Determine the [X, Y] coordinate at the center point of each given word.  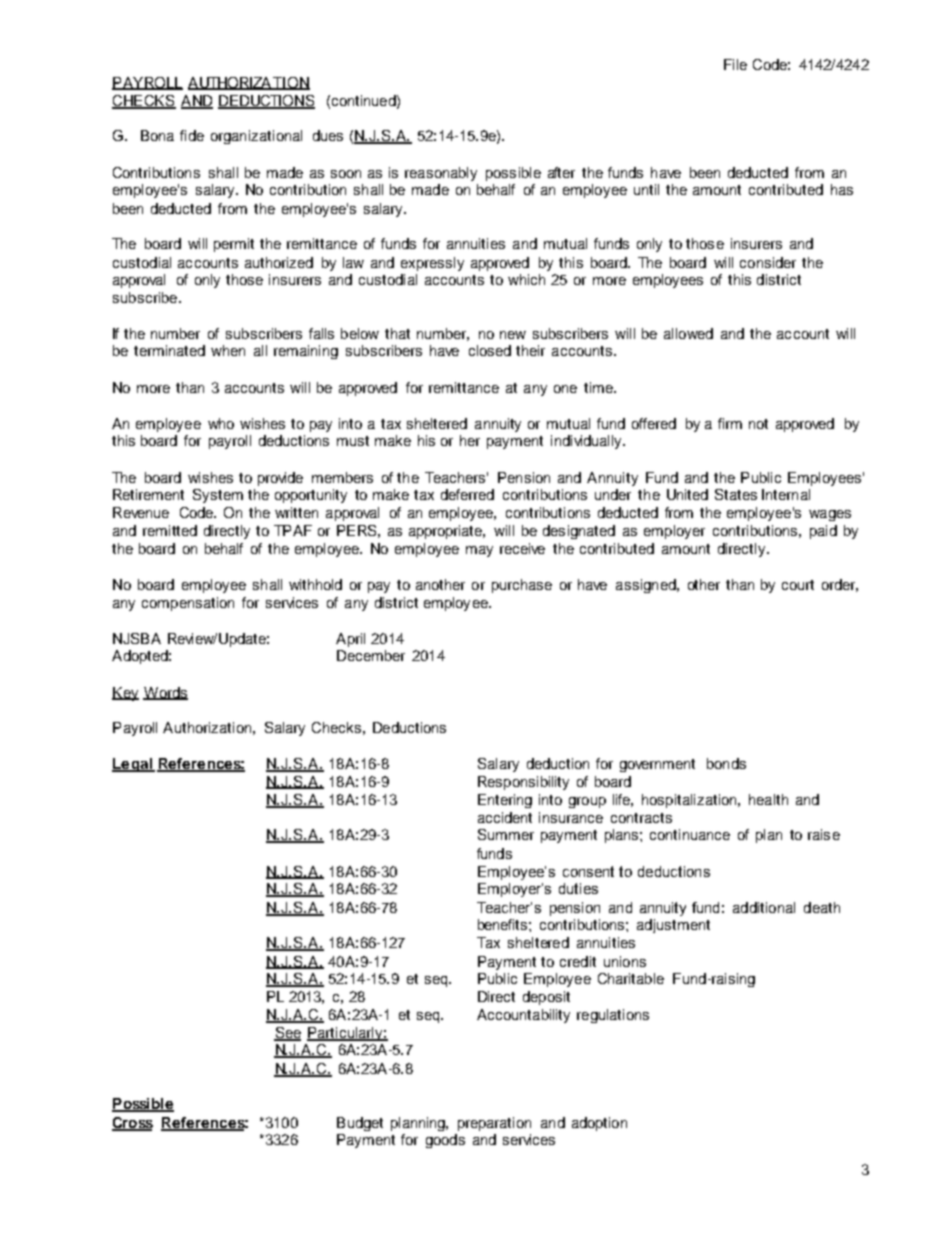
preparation [494, 1124]
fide [192, 135]
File [735, 64]
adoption [599, 1124]
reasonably [441, 174]
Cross [132, 1124]
